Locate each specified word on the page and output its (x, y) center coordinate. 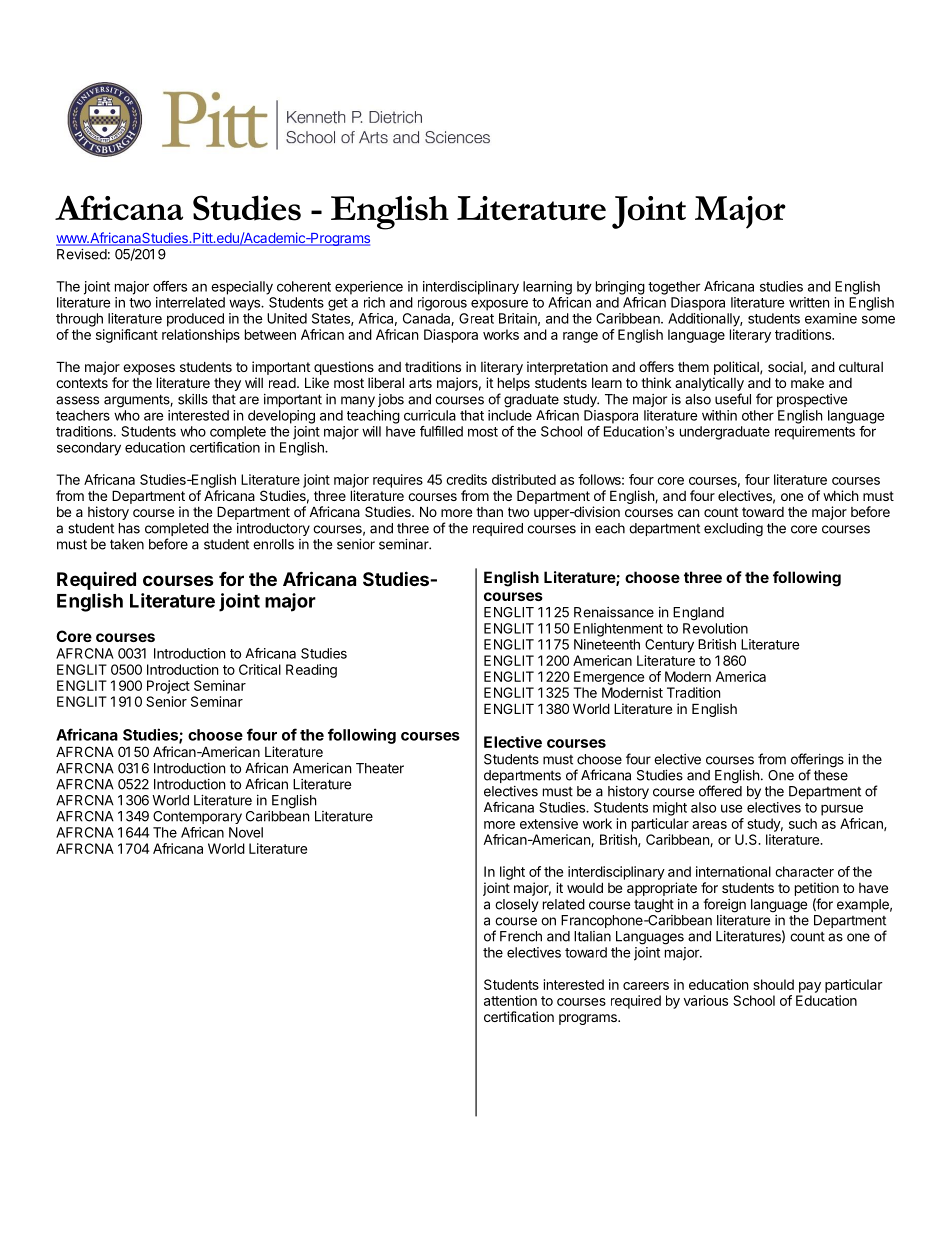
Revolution (715, 628)
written (809, 302)
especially (242, 288)
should (773, 984)
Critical (260, 669)
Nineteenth (607, 644)
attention (510, 1000)
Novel (246, 832)
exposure (499, 305)
